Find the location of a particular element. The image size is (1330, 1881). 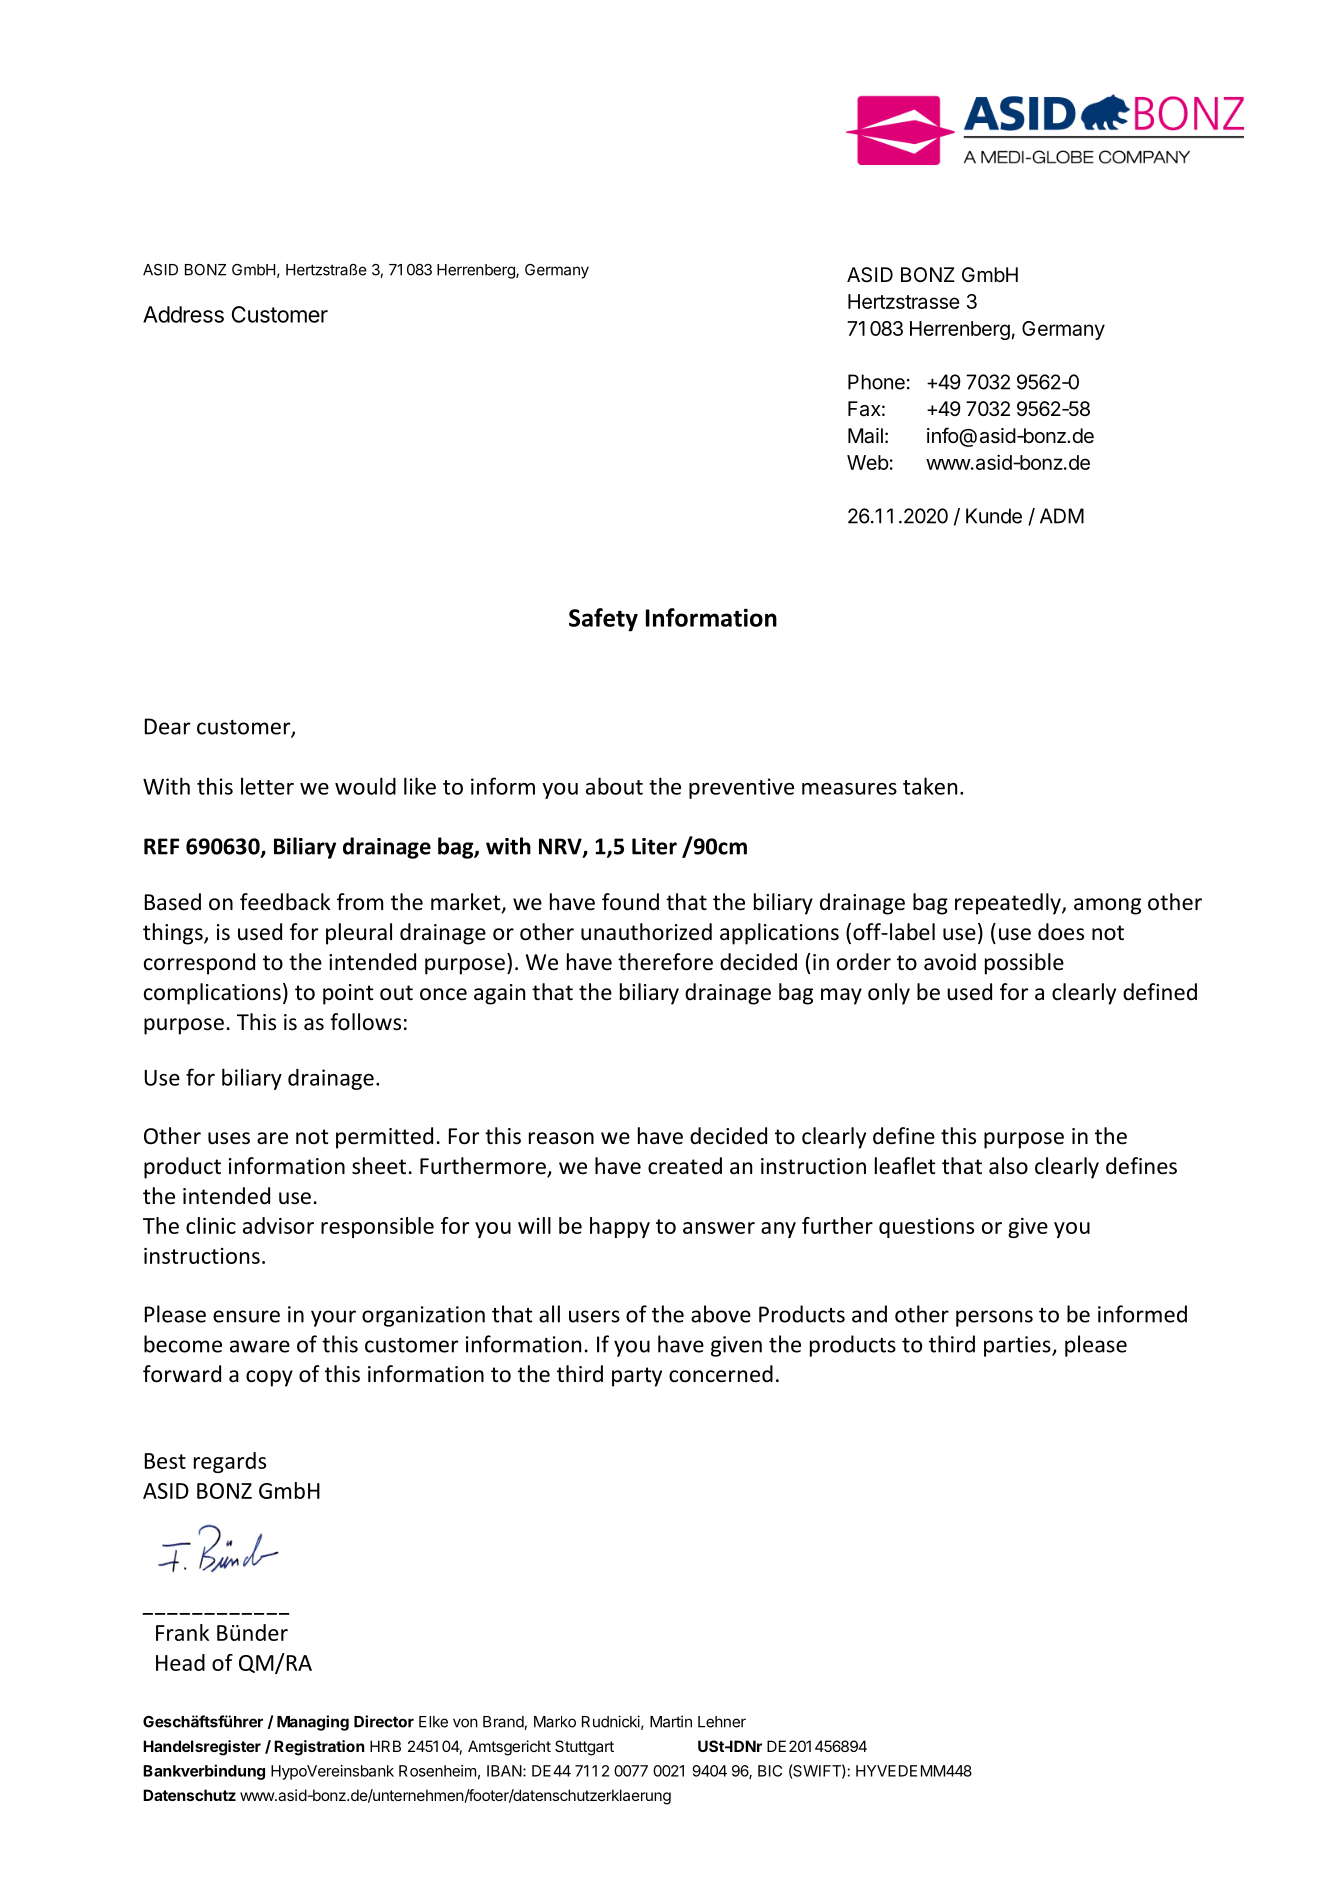

follows is located at coordinates (365, 1022).
